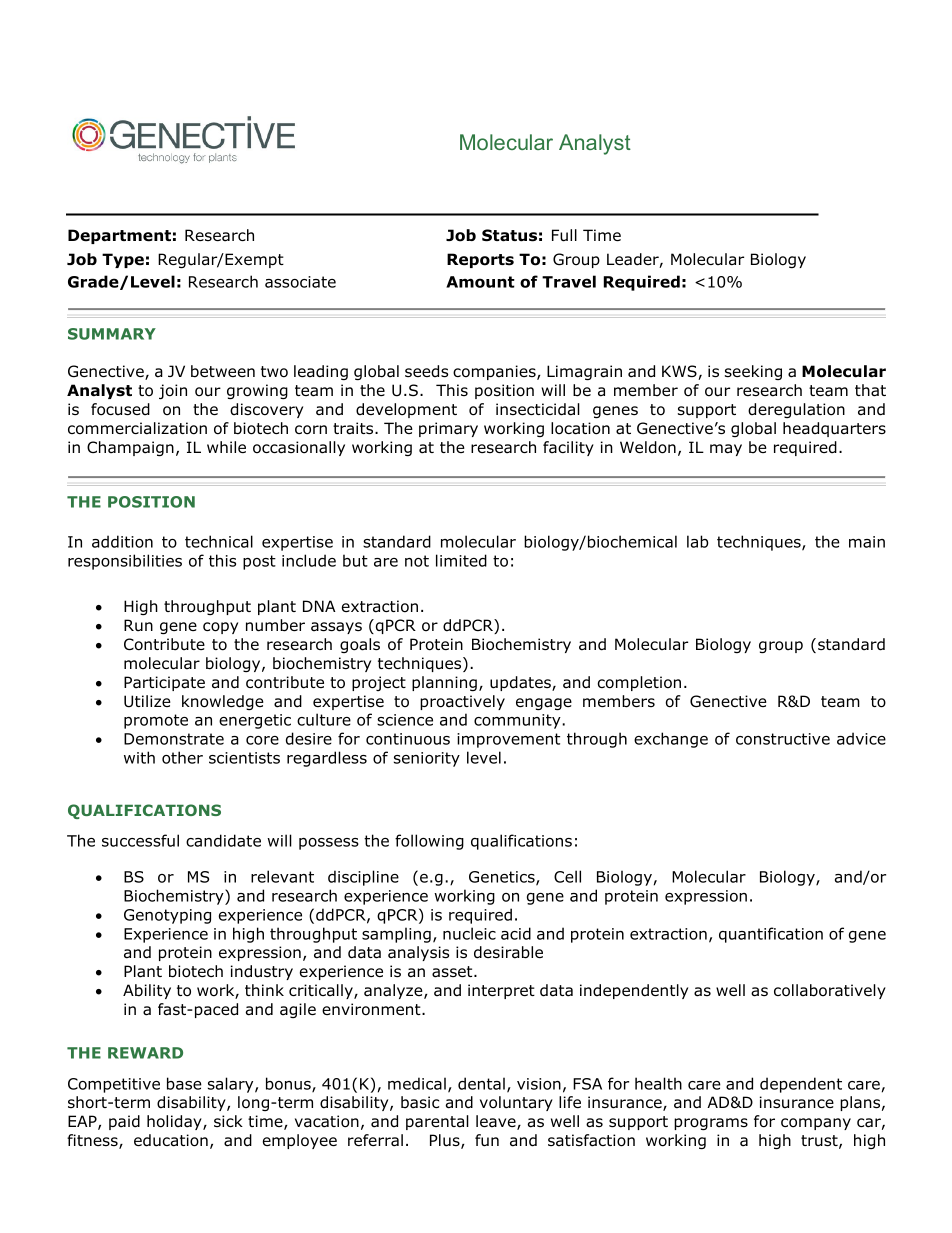  What do you see at coordinates (497, 1122) in the screenshot?
I see `leave` at bounding box center [497, 1122].
